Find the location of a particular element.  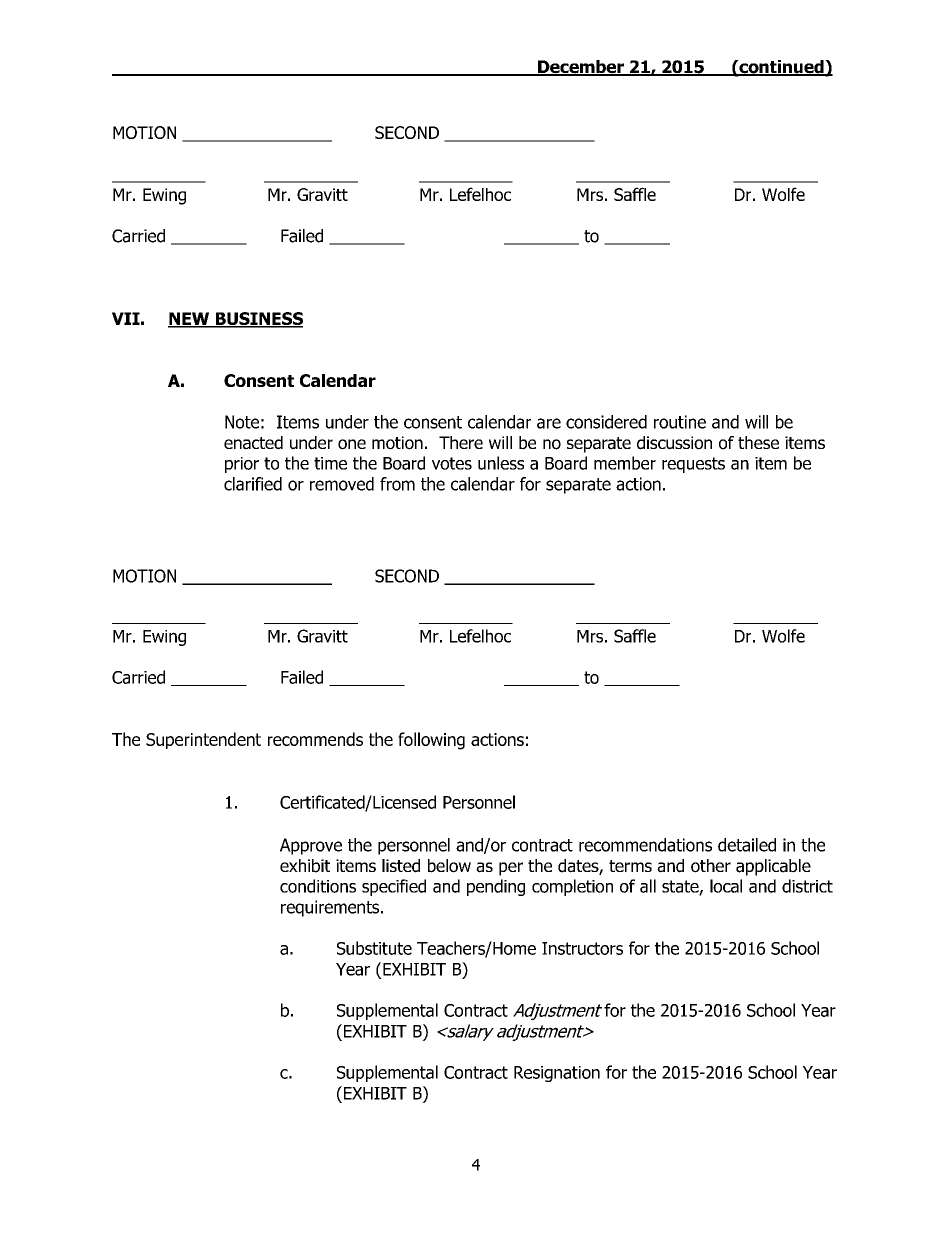

detailed is located at coordinates (747, 845).
